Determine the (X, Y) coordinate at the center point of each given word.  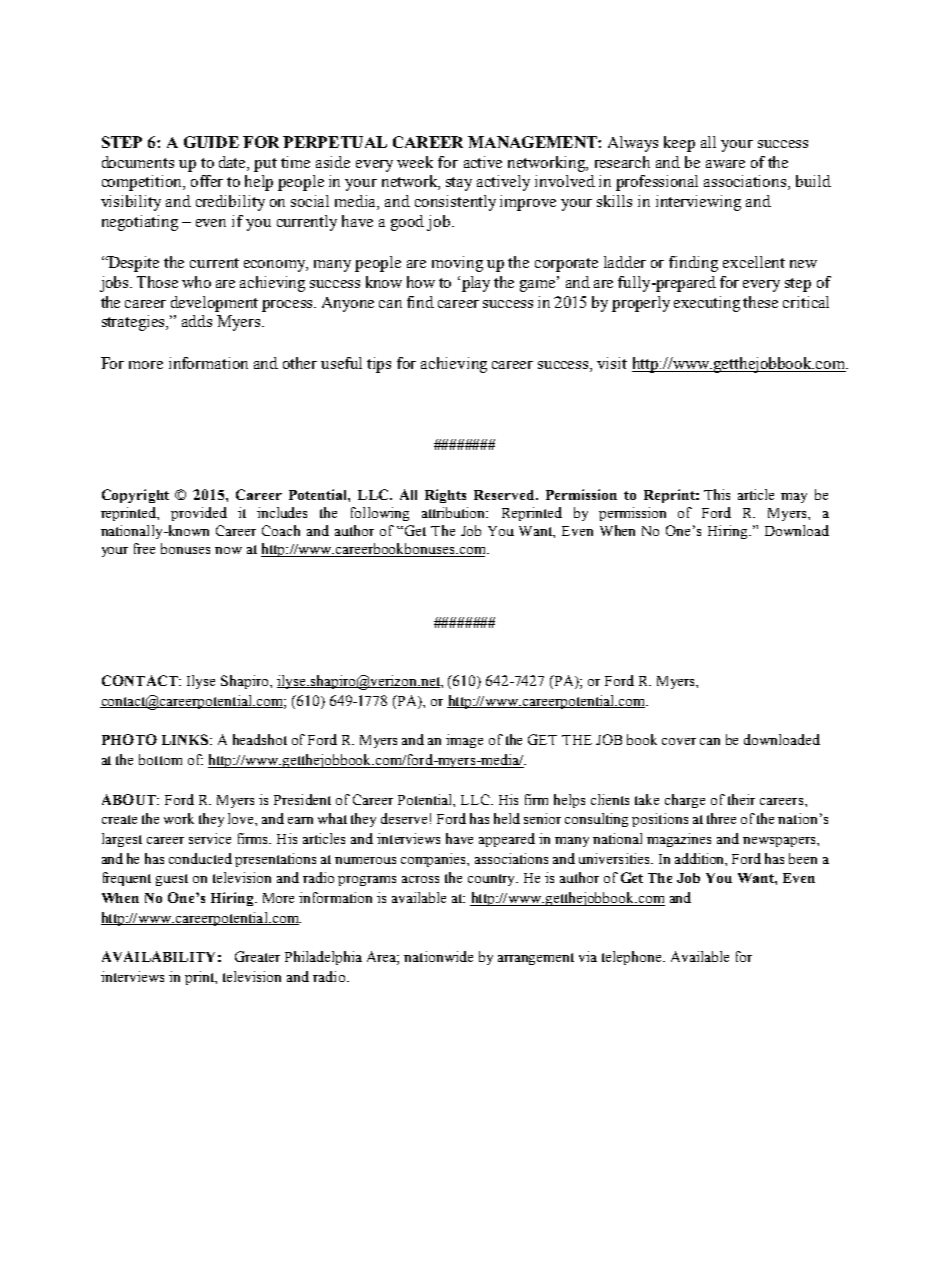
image (464, 741)
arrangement (536, 959)
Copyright (135, 496)
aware (725, 164)
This (717, 494)
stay (459, 184)
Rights (445, 496)
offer (207, 181)
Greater (257, 956)
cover (679, 741)
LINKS (186, 739)
